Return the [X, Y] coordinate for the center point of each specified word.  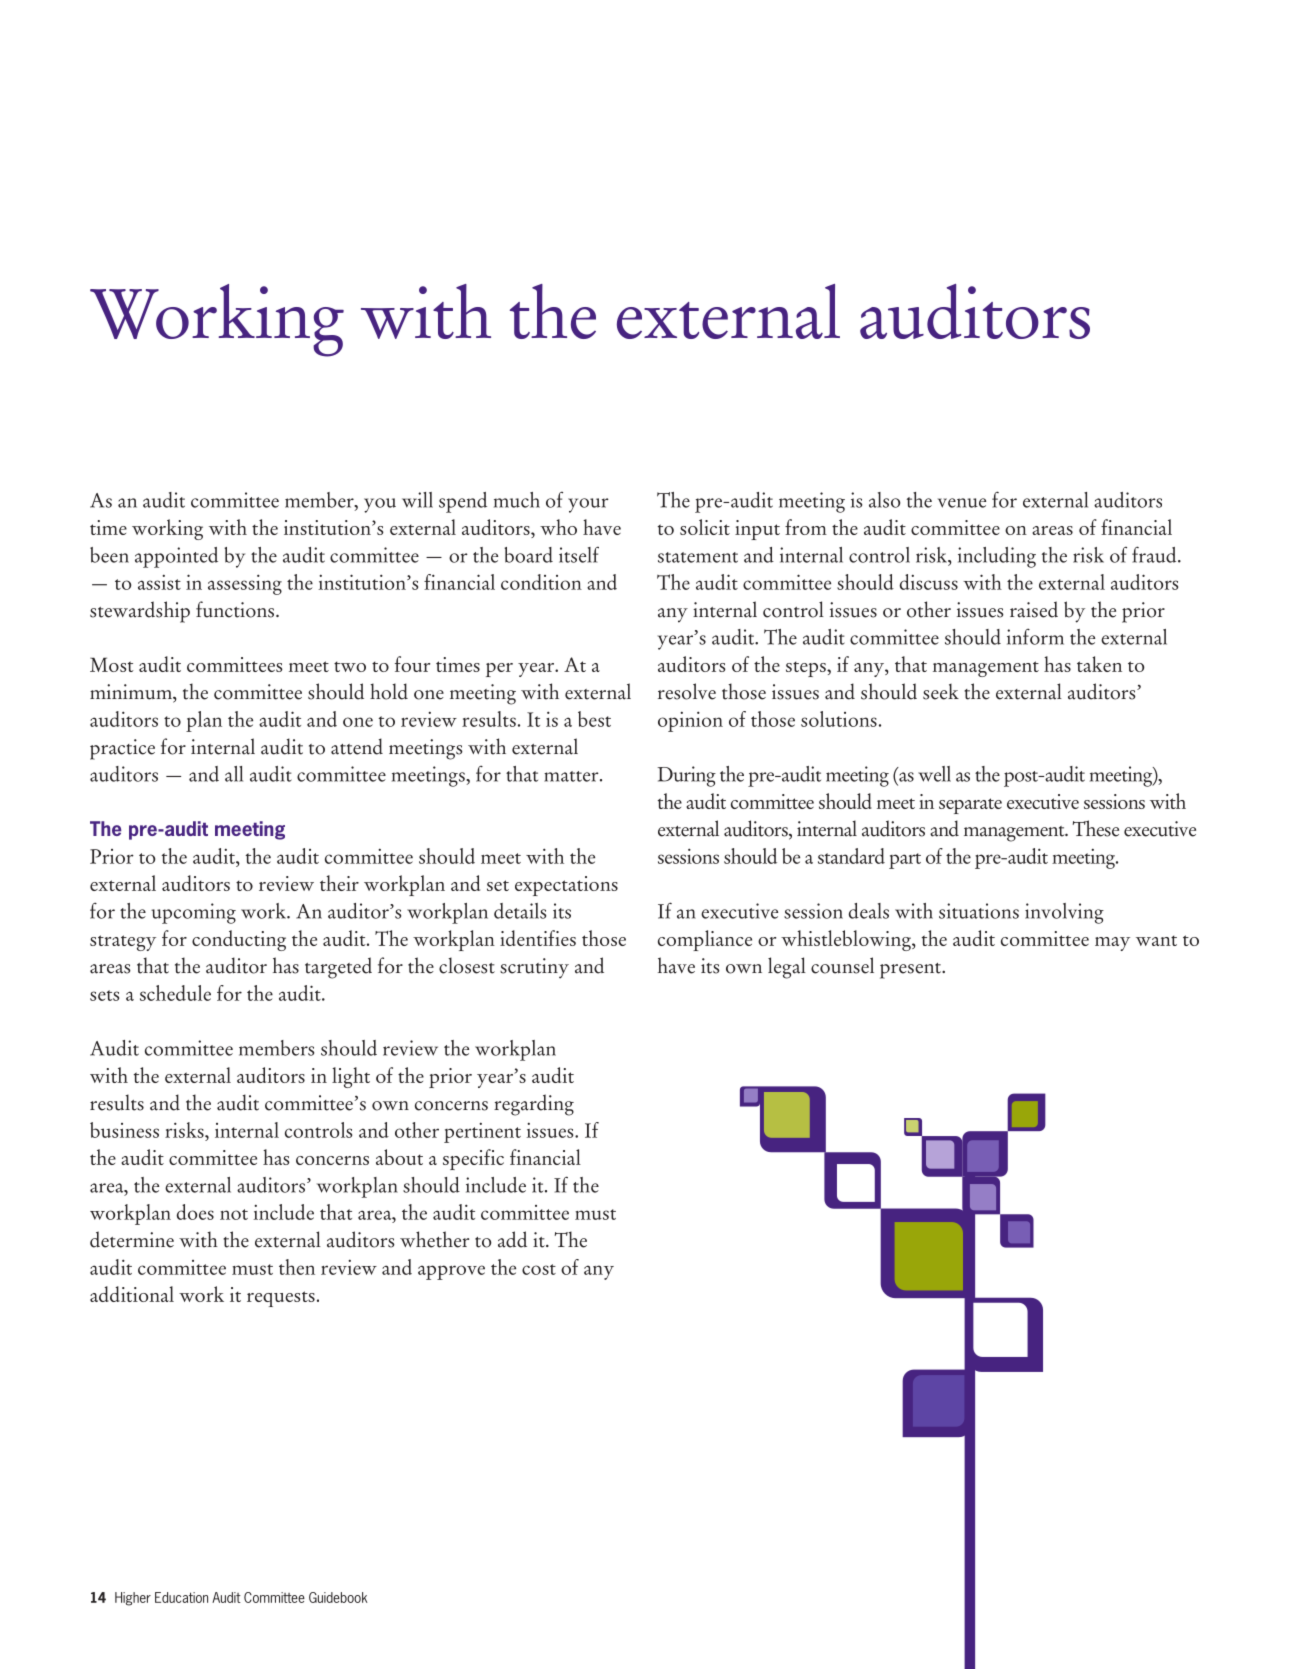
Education [181, 1597]
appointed [176, 557]
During [686, 776]
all [234, 774]
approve [451, 1272]
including [997, 557]
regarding [534, 1105]
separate [970, 806]
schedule [175, 993]
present [911, 971]
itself [579, 555]
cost [539, 1269]
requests [281, 1299]
